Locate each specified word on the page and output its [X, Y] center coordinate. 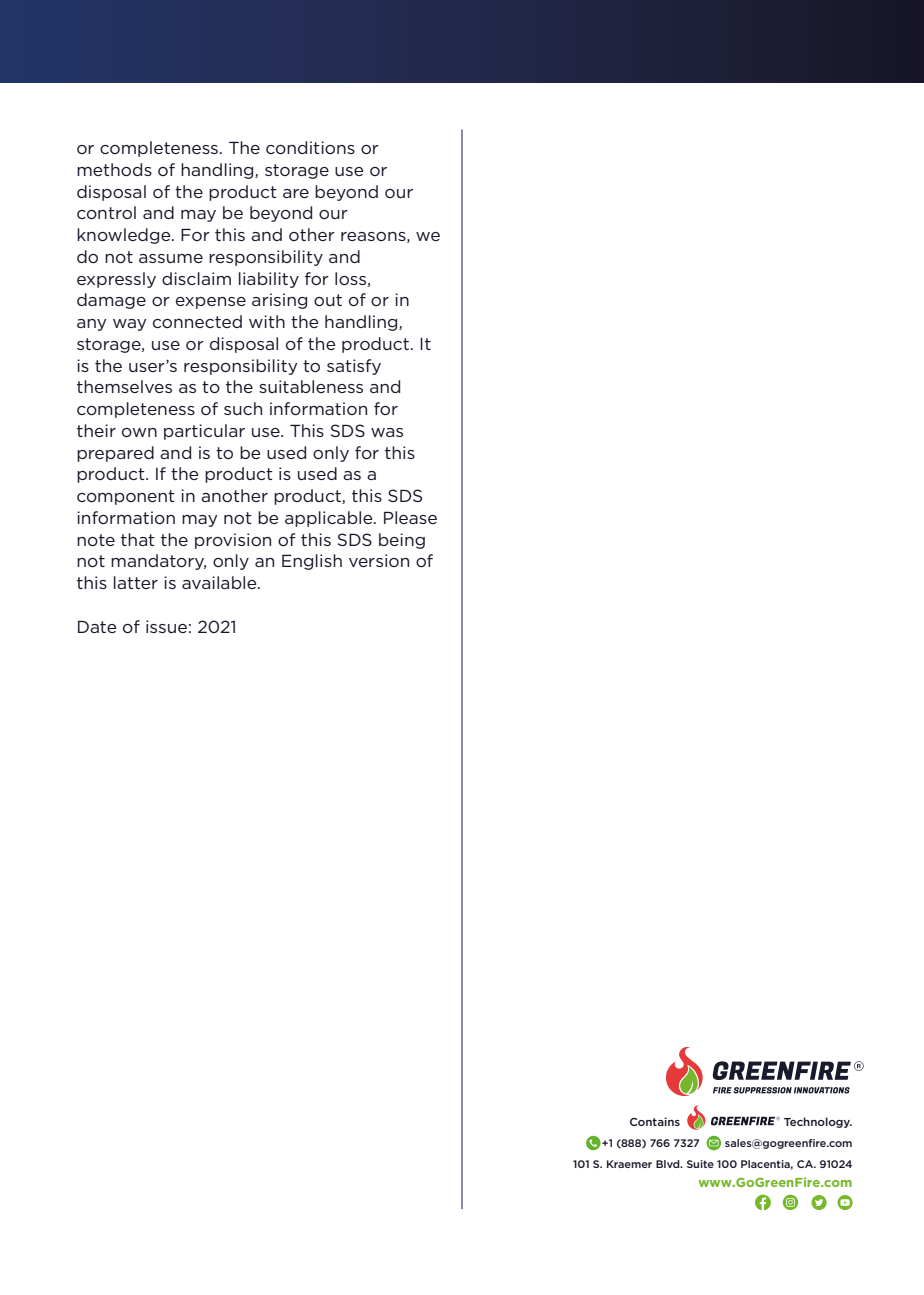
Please [410, 517]
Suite [700, 1164]
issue [166, 626]
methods [114, 169]
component [126, 497]
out [328, 300]
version [379, 560]
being [402, 541]
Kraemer [629, 1164]
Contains [655, 1121]
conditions [310, 147]
